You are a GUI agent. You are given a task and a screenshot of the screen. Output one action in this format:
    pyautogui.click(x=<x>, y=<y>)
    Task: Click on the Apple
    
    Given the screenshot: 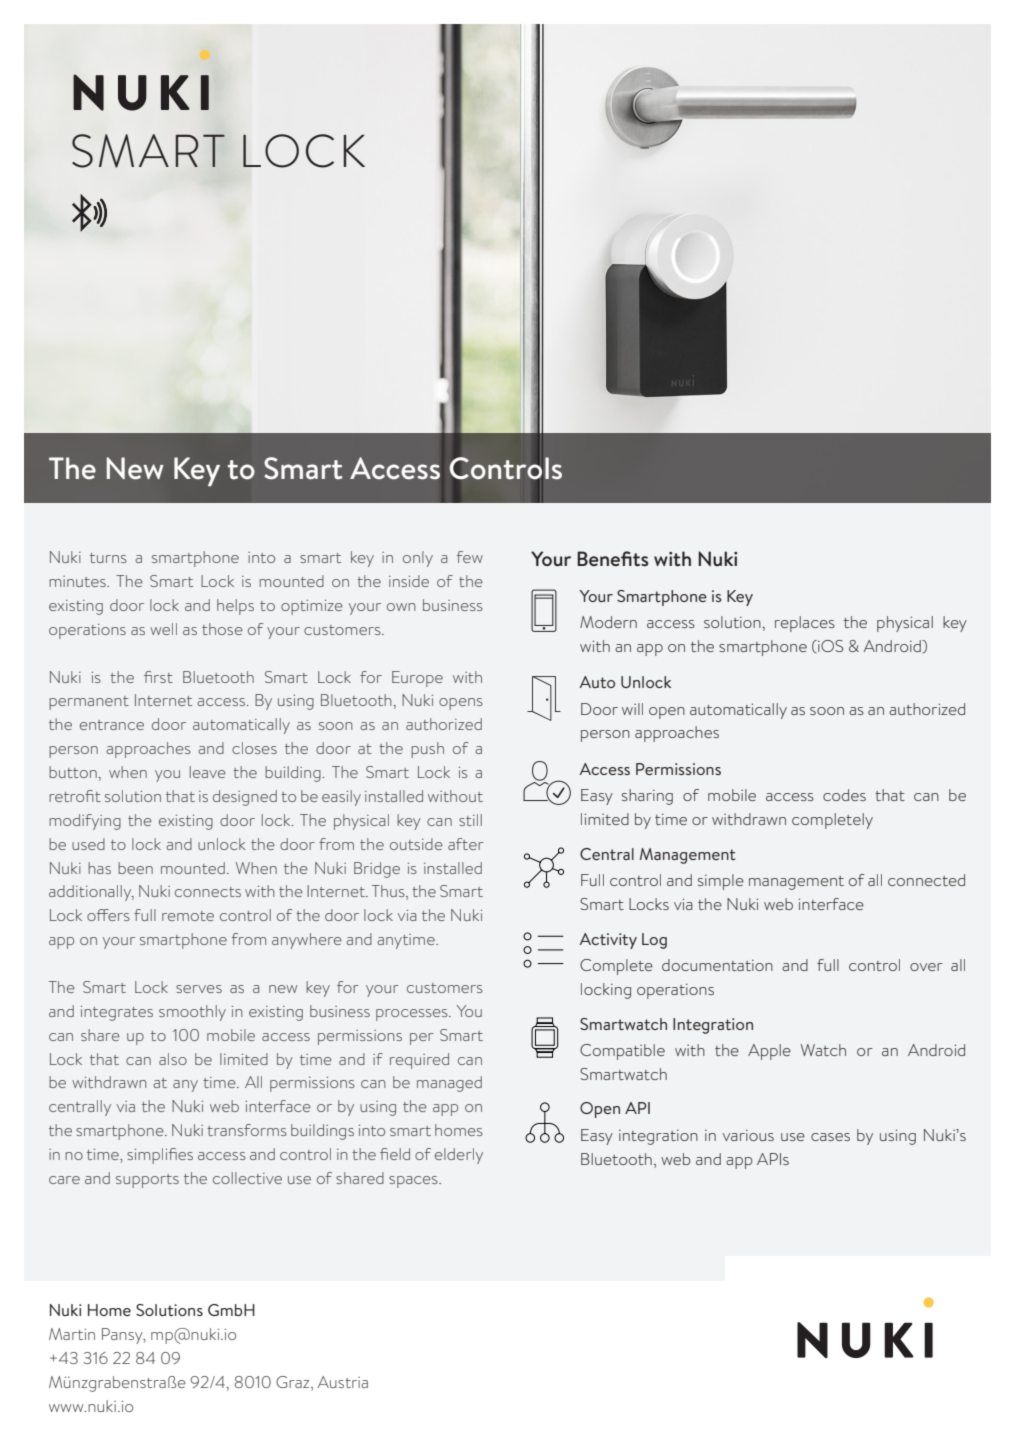 What is the action you would take?
    pyautogui.click(x=769, y=1052)
